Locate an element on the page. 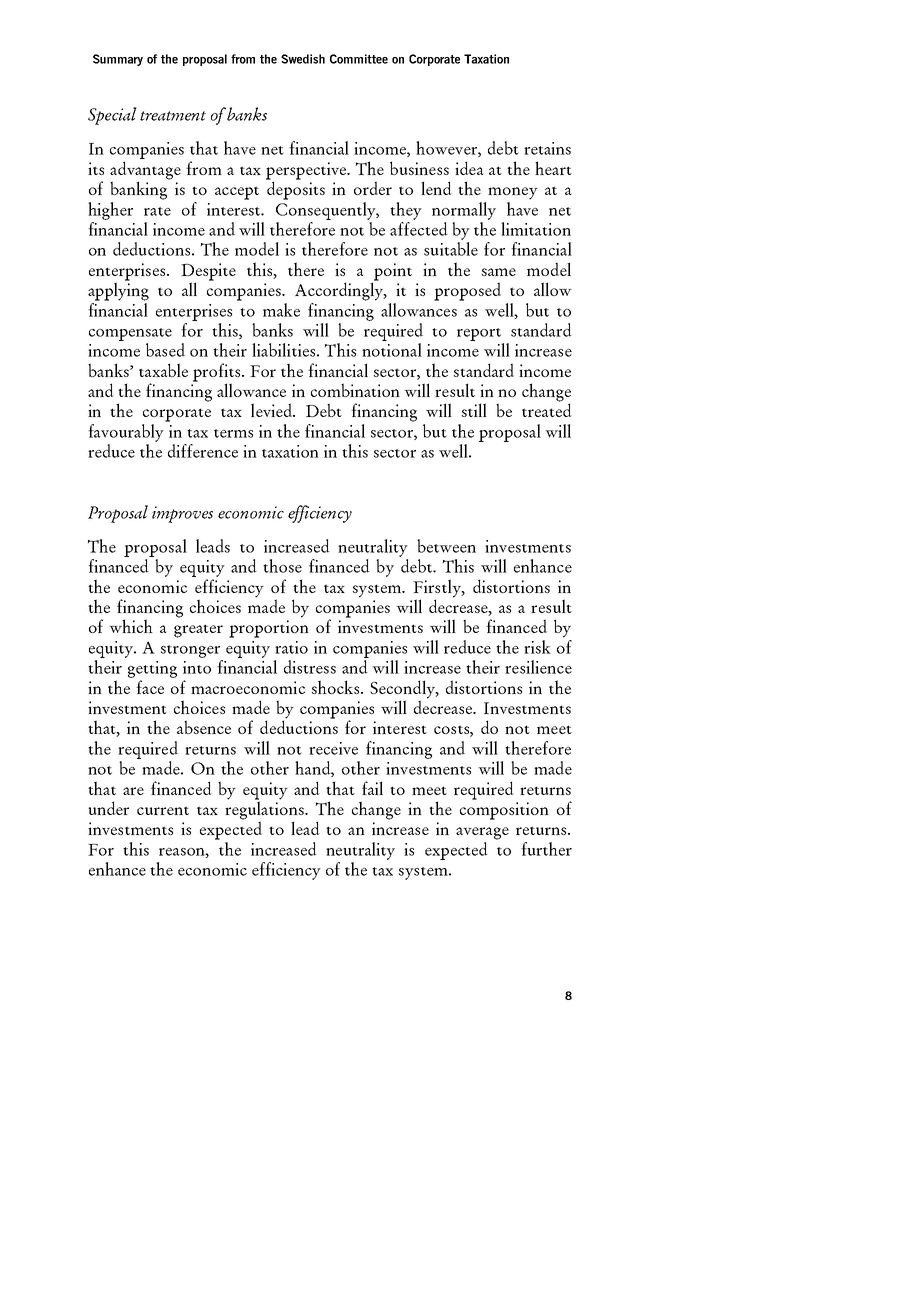  treatment is located at coordinates (173, 116).
